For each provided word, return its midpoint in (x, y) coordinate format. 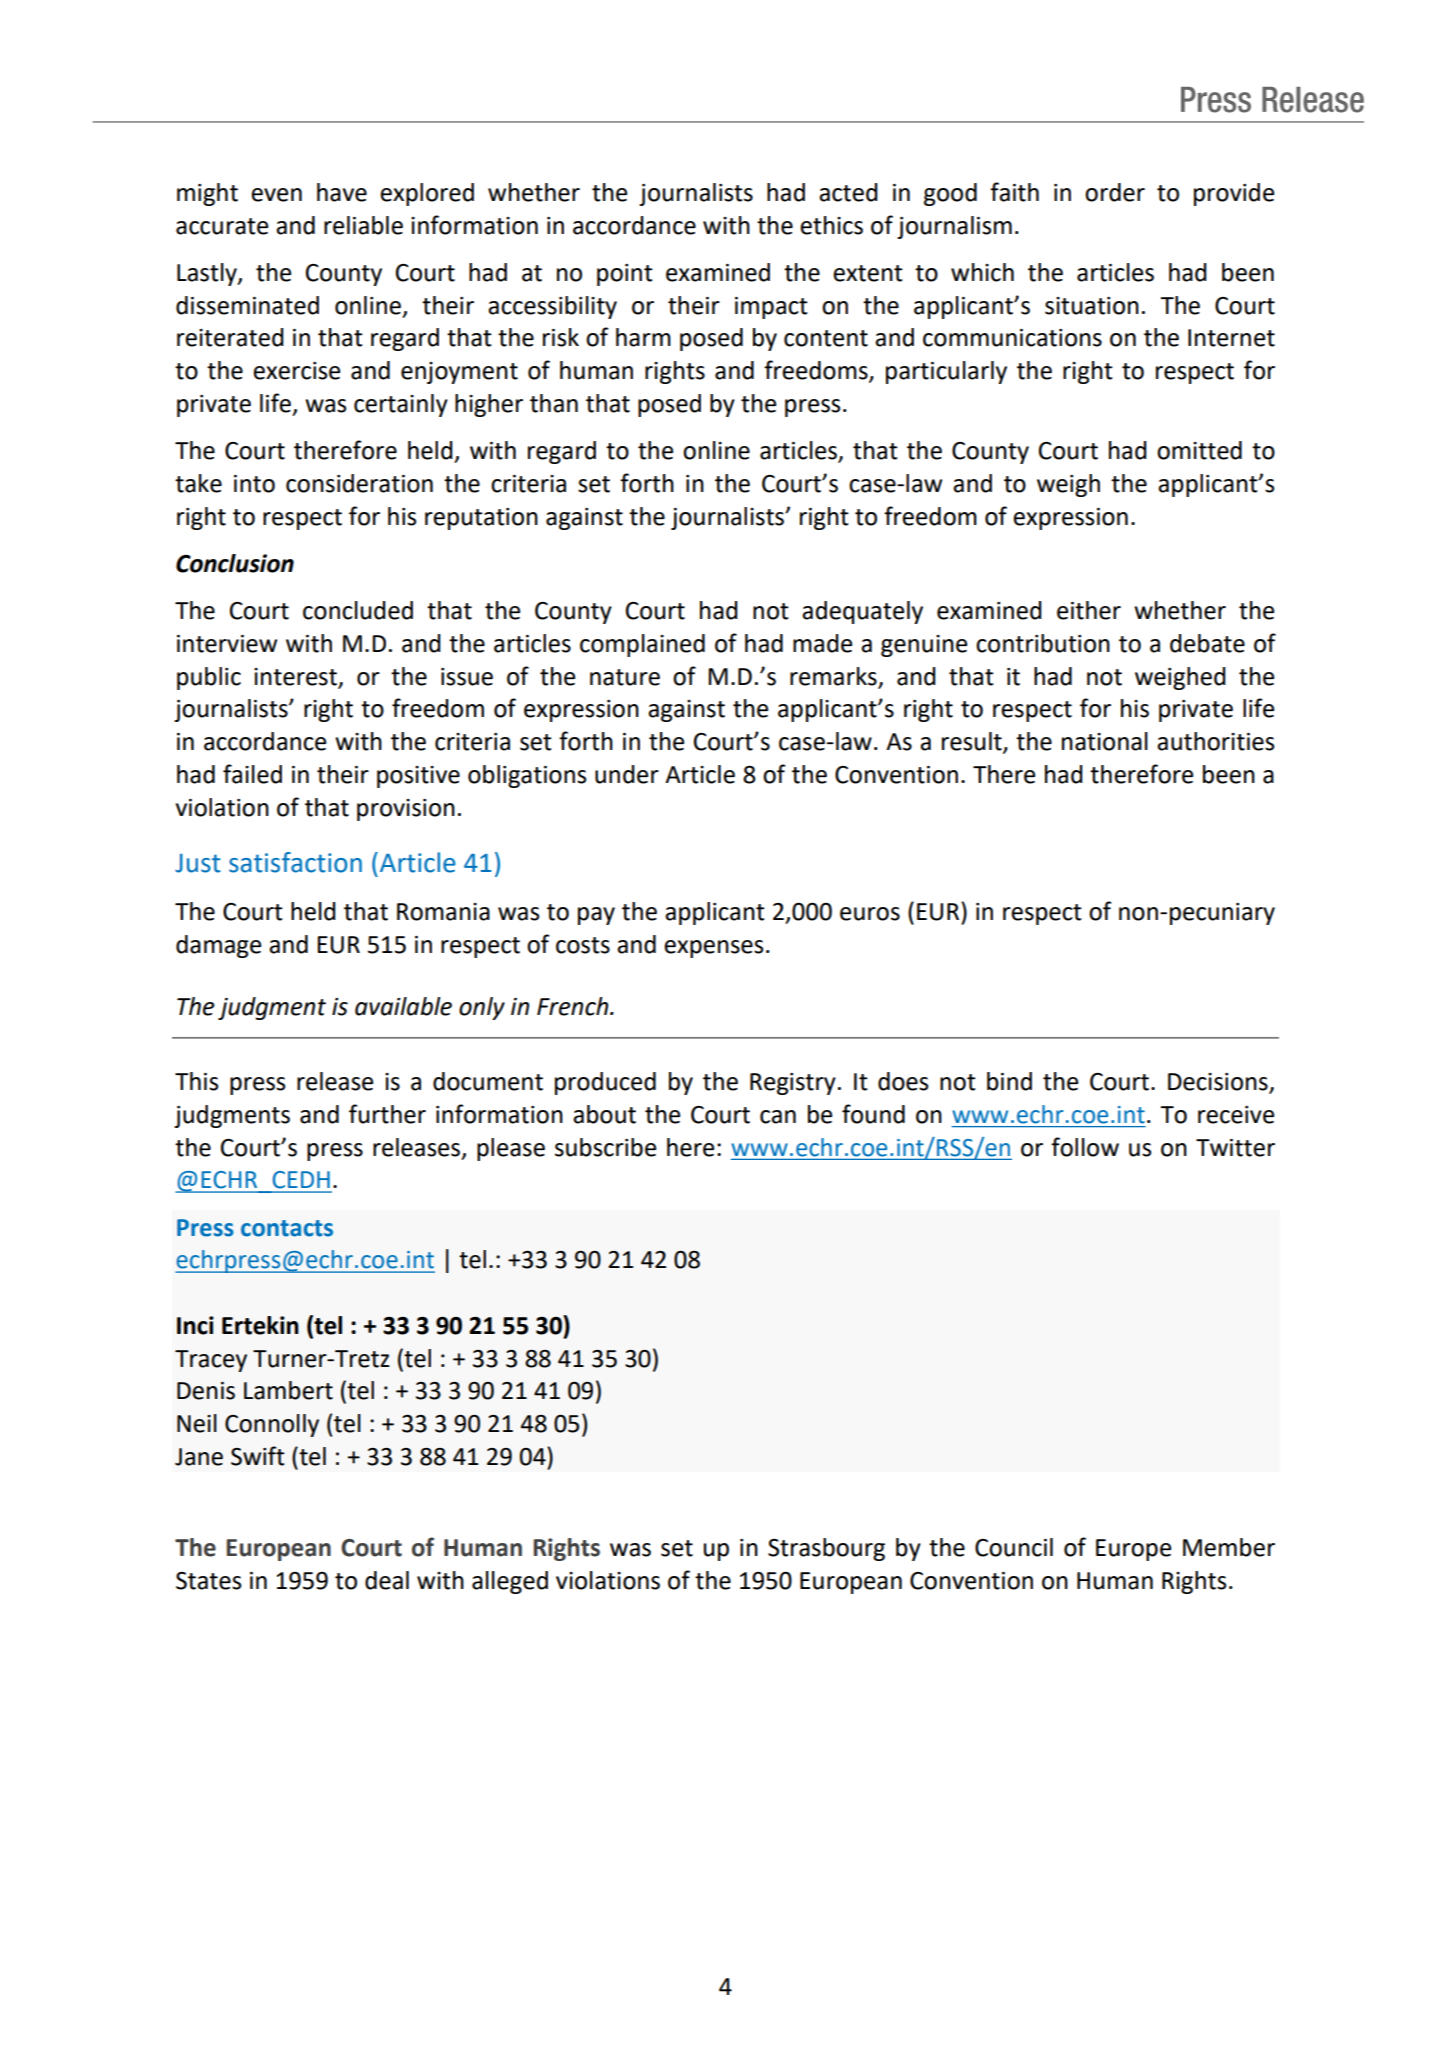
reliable (363, 225)
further (387, 1114)
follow (1085, 1147)
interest (295, 677)
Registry (793, 1084)
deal (387, 1580)
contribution (1043, 643)
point (625, 275)
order (1115, 192)
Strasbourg (826, 1549)
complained (642, 645)
